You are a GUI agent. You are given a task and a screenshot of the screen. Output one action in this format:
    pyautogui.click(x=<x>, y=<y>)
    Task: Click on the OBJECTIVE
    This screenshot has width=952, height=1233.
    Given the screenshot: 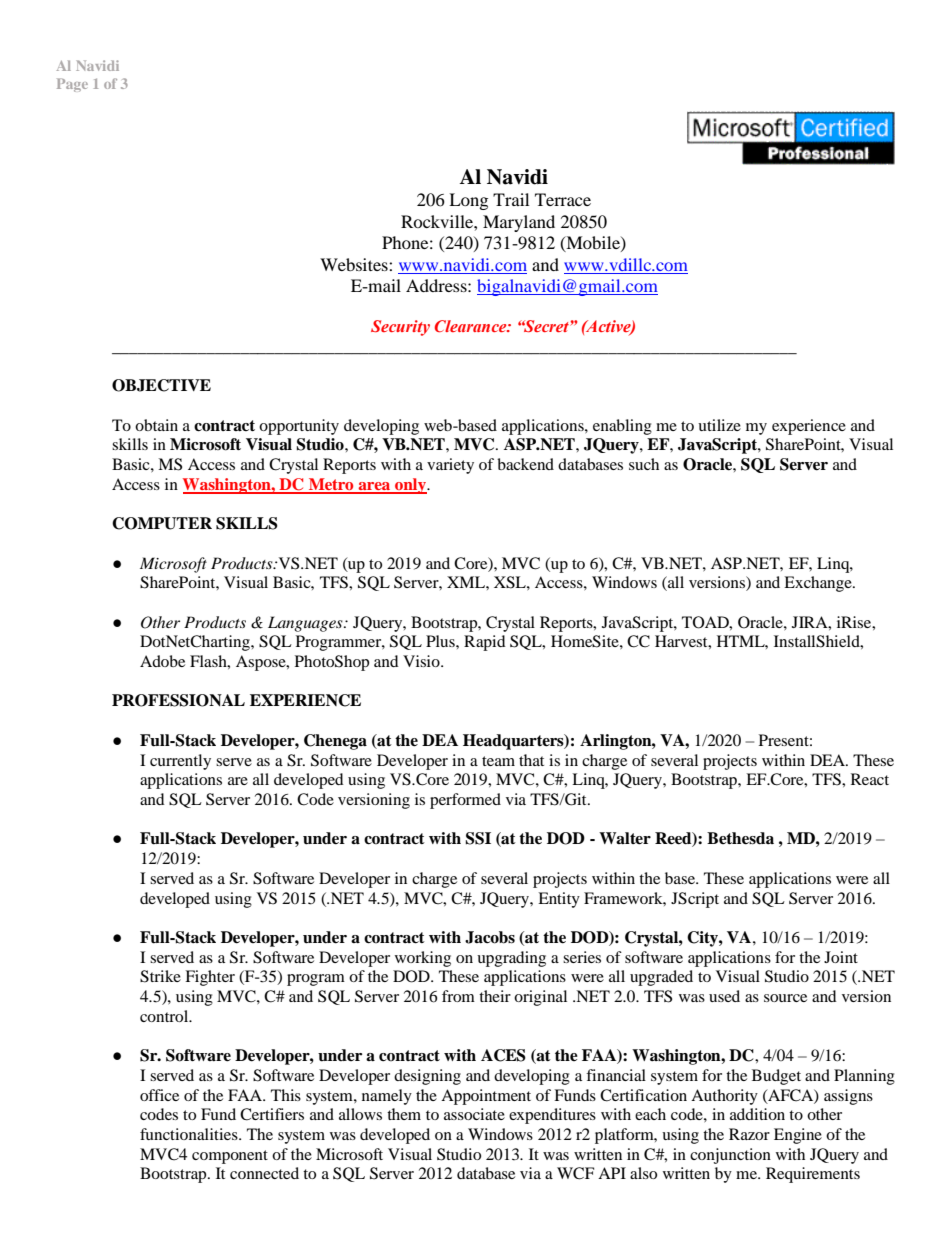 What is the action you would take?
    pyautogui.click(x=161, y=385)
